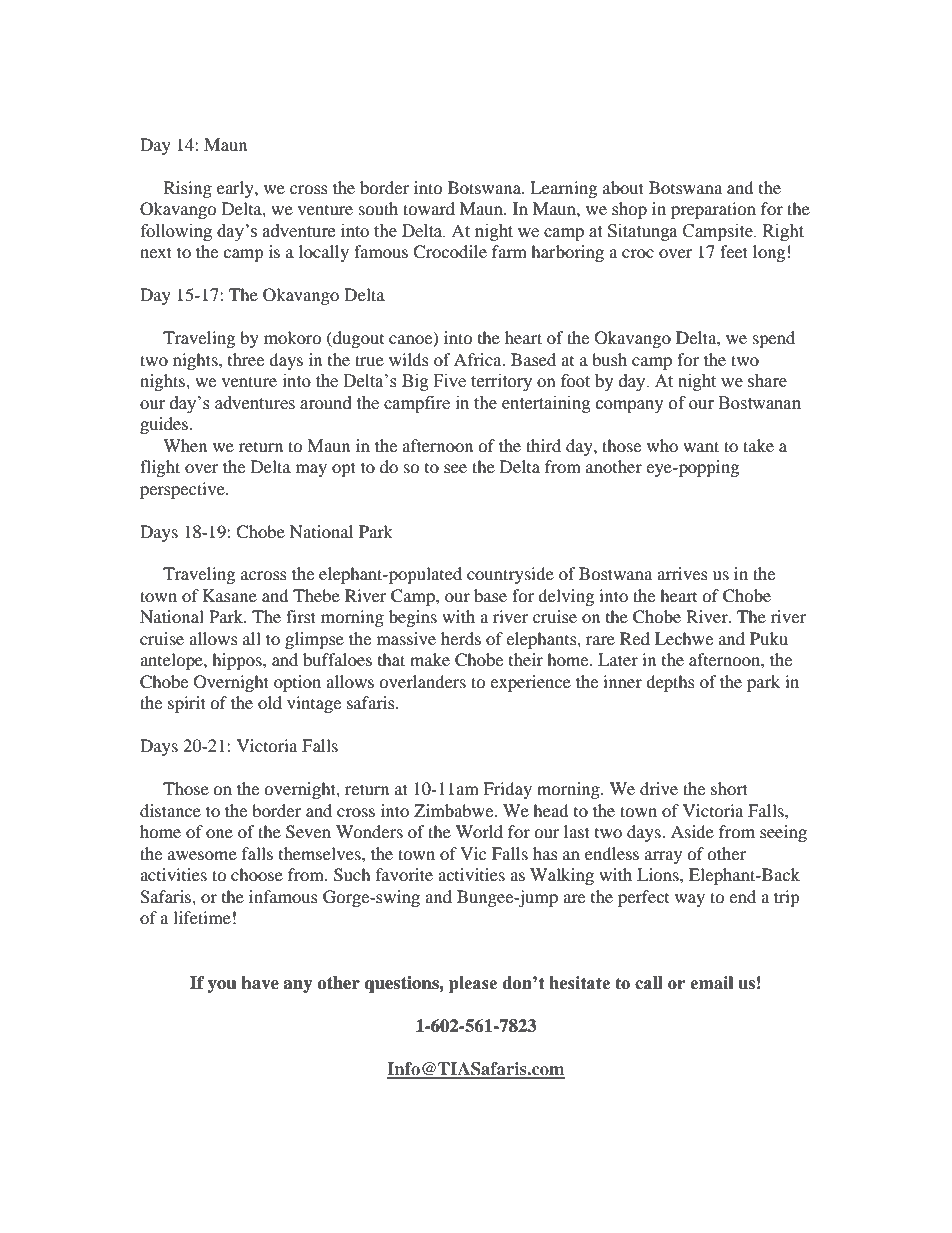 Image resolution: width=952 pixels, height=1233 pixels. I want to click on toward, so click(429, 208).
